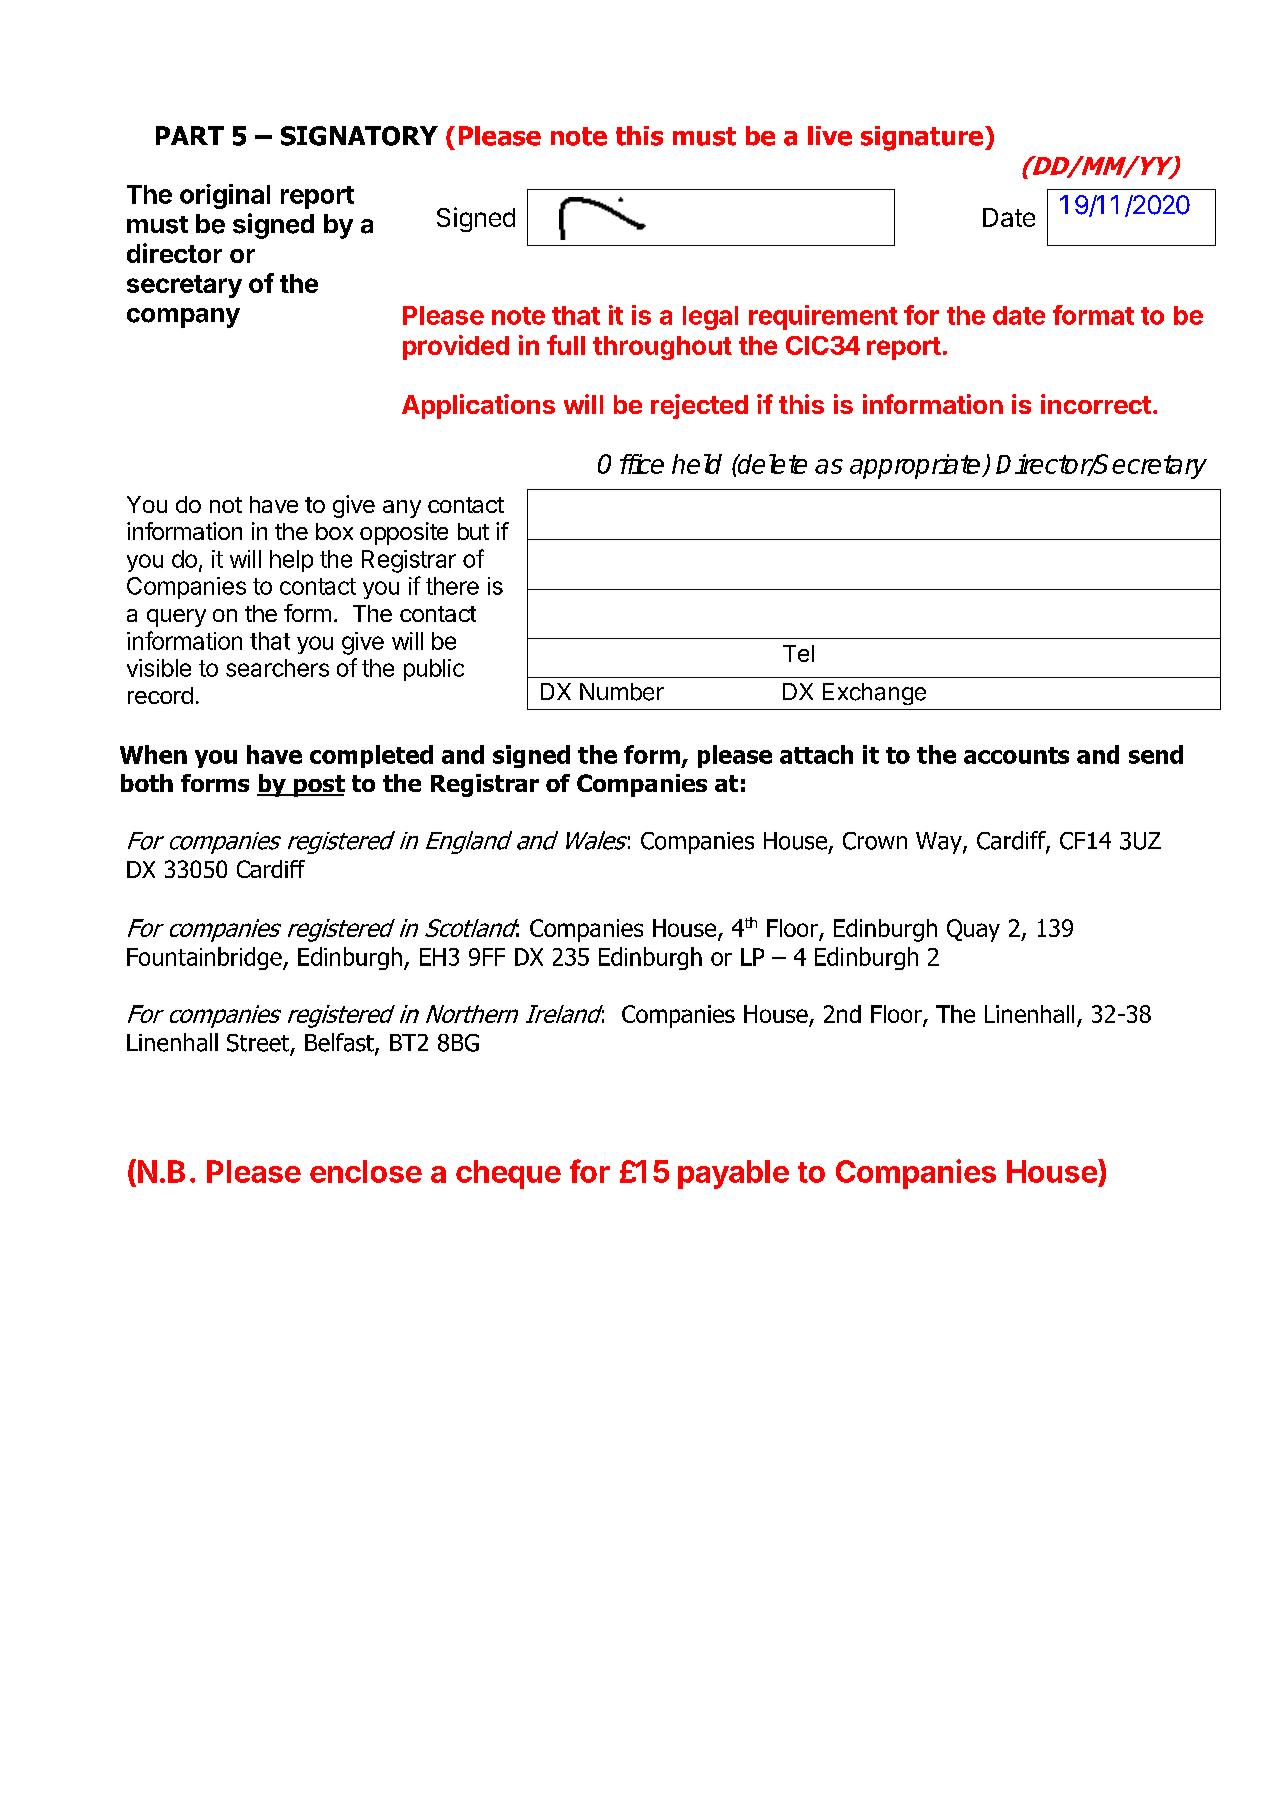  I want to click on post, so click(318, 786).
